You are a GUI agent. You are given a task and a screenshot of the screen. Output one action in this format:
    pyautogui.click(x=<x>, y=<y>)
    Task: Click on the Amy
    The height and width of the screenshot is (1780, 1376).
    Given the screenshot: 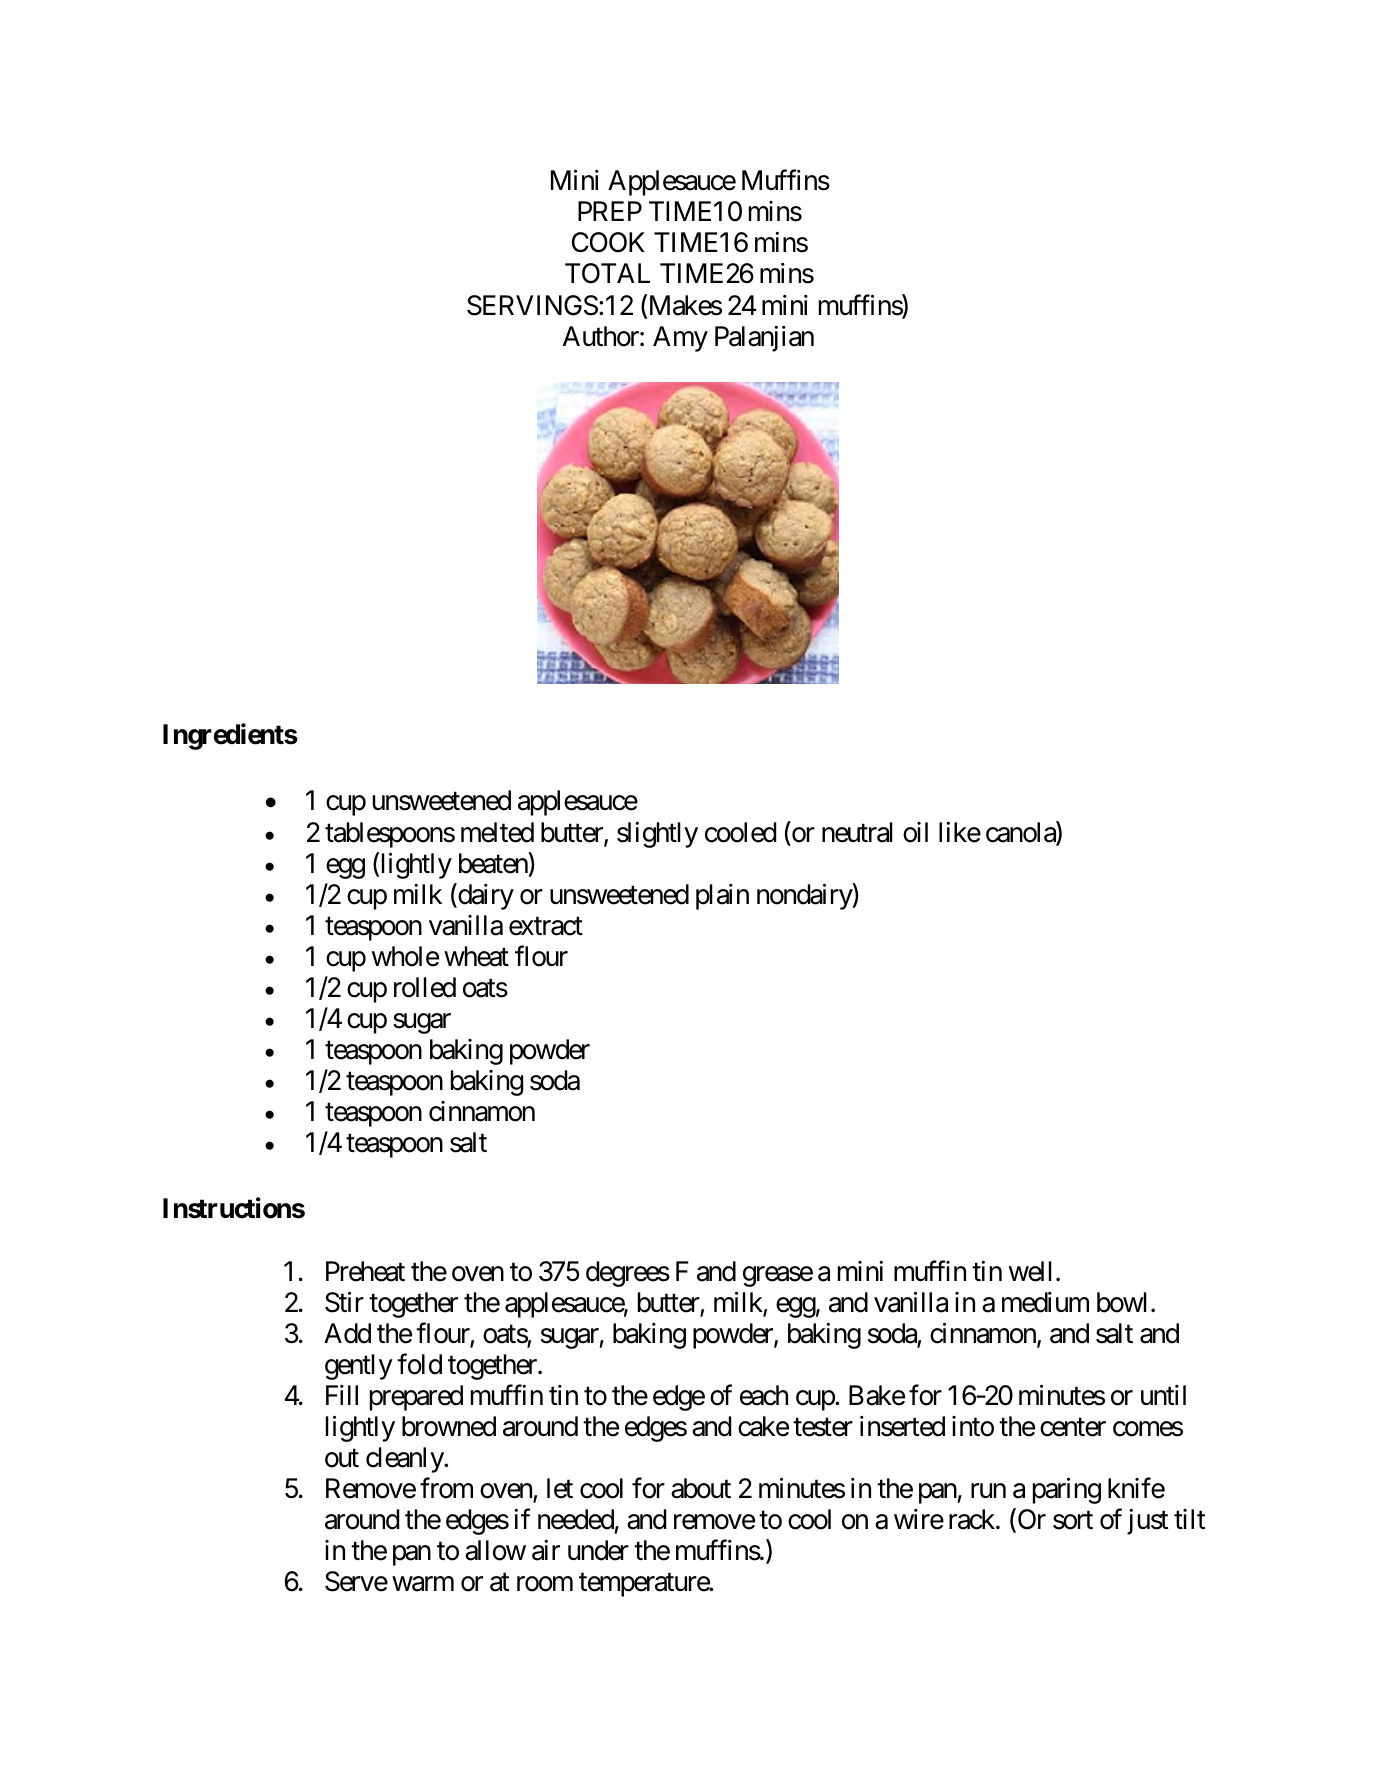 What is the action you would take?
    pyautogui.click(x=680, y=339)
